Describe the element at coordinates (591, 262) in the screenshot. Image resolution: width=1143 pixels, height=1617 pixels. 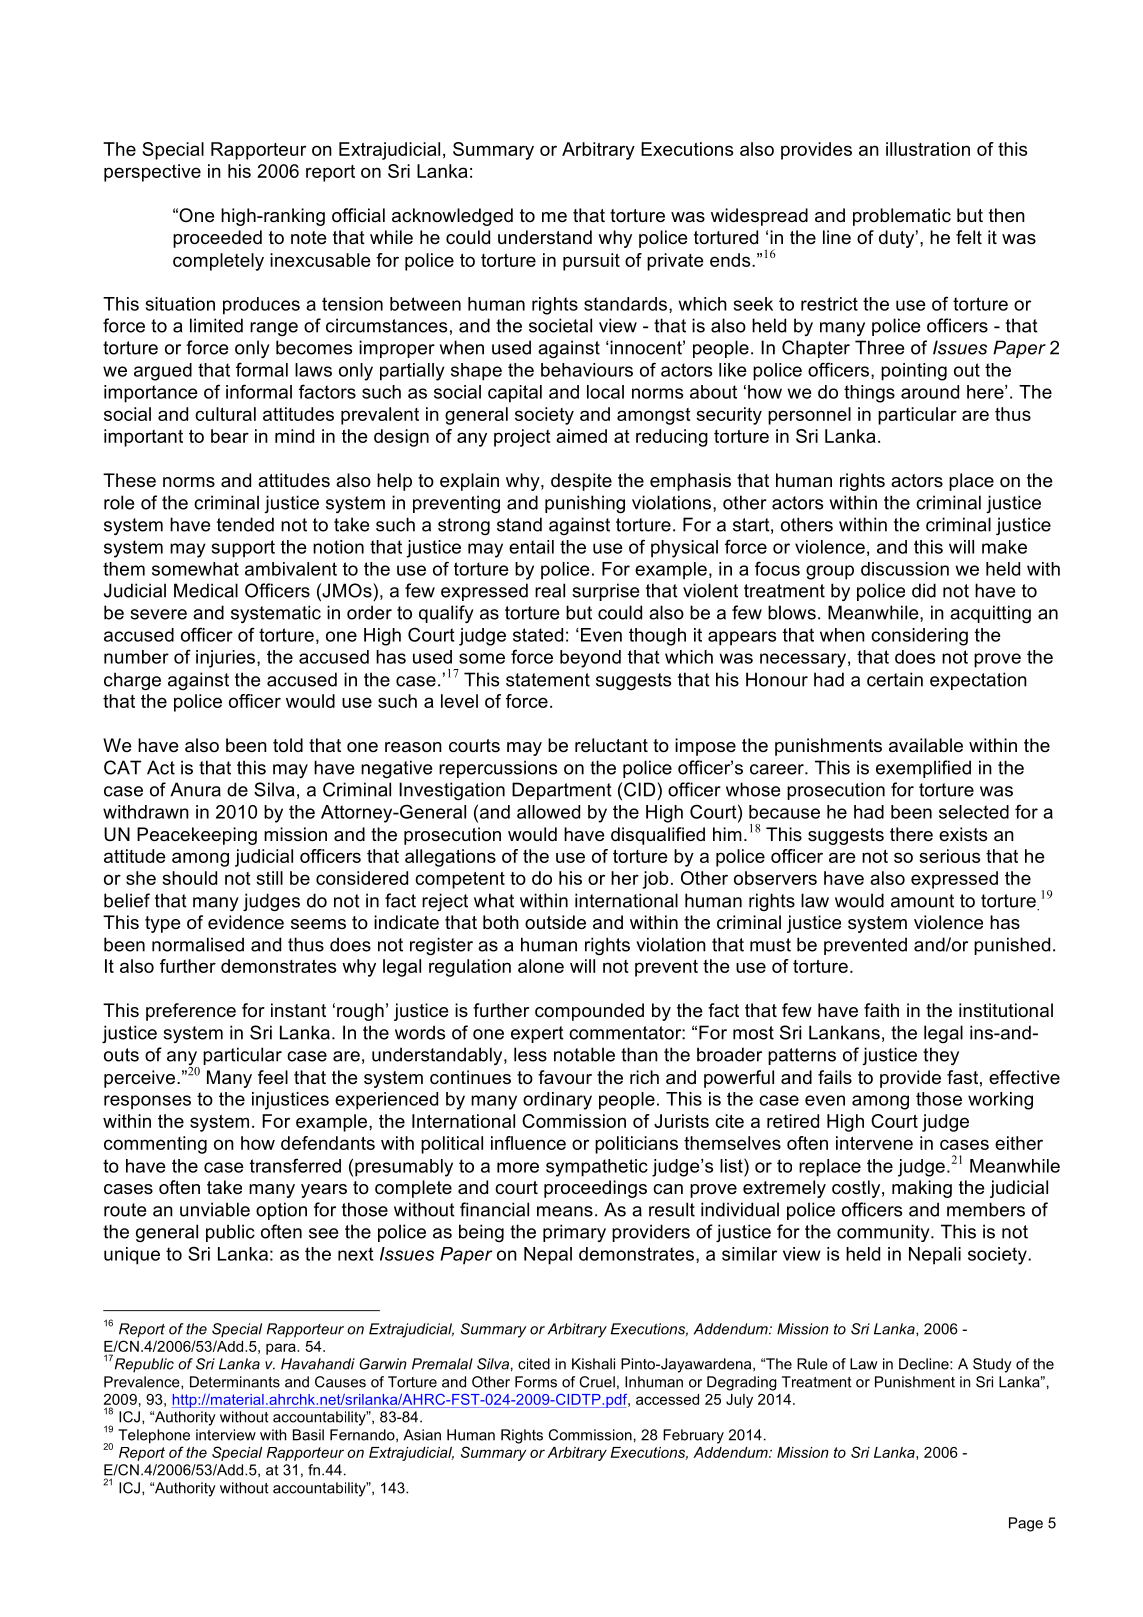
I see `pursuit` at that location.
